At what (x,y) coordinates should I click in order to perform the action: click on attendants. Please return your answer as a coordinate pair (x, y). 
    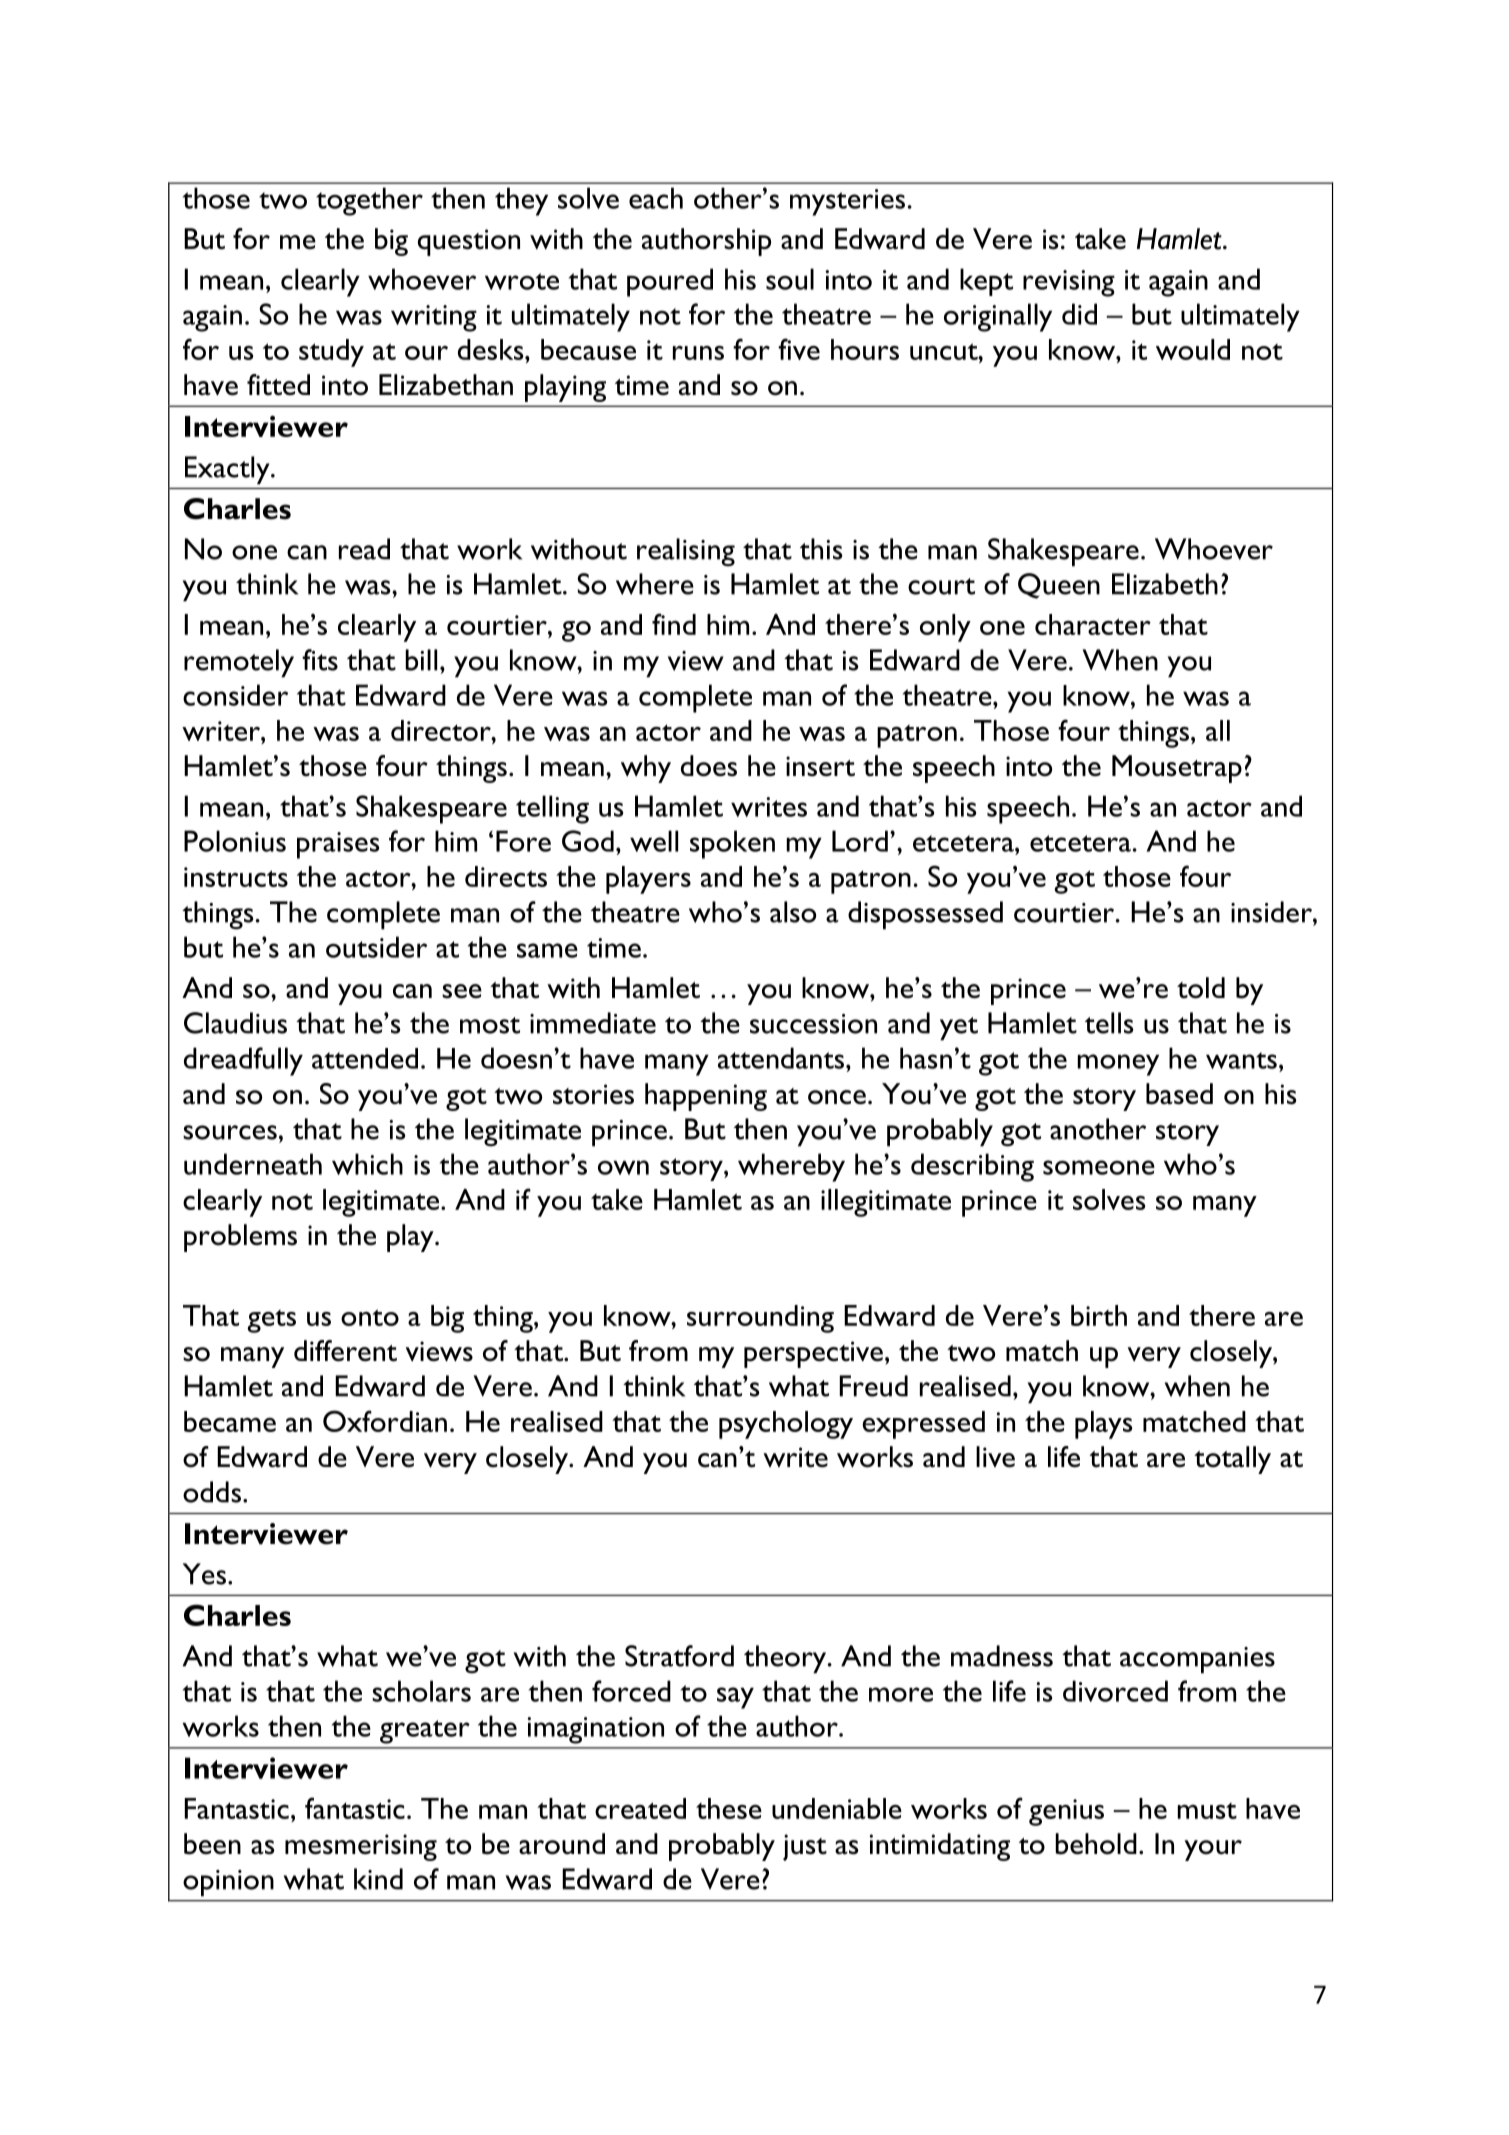
    Looking at the image, I should click on (782, 1058).
